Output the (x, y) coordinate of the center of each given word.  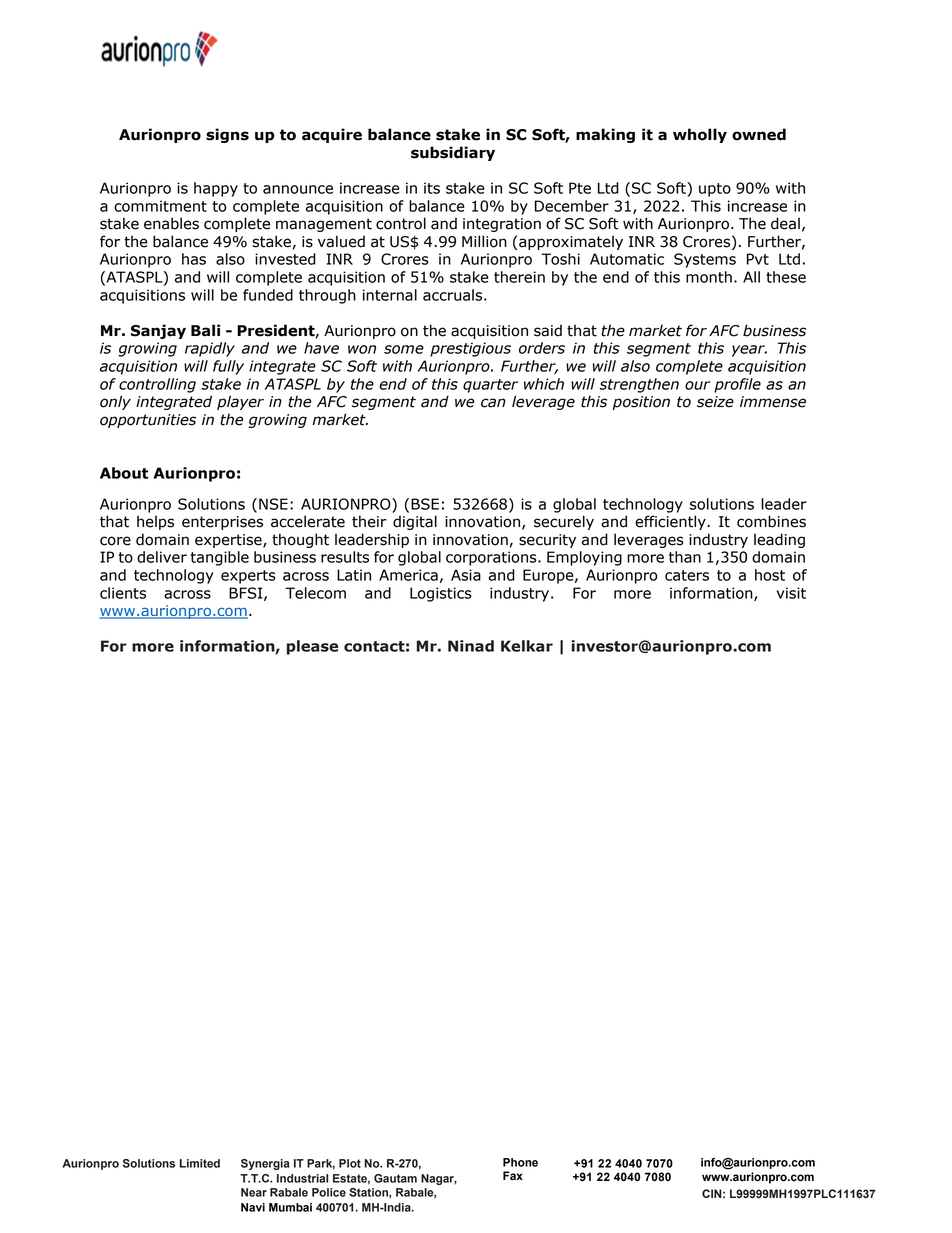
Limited (200, 1163)
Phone (520, 1162)
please (312, 647)
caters (687, 575)
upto (715, 190)
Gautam (395, 1178)
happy (216, 189)
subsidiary (453, 153)
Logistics (441, 594)
